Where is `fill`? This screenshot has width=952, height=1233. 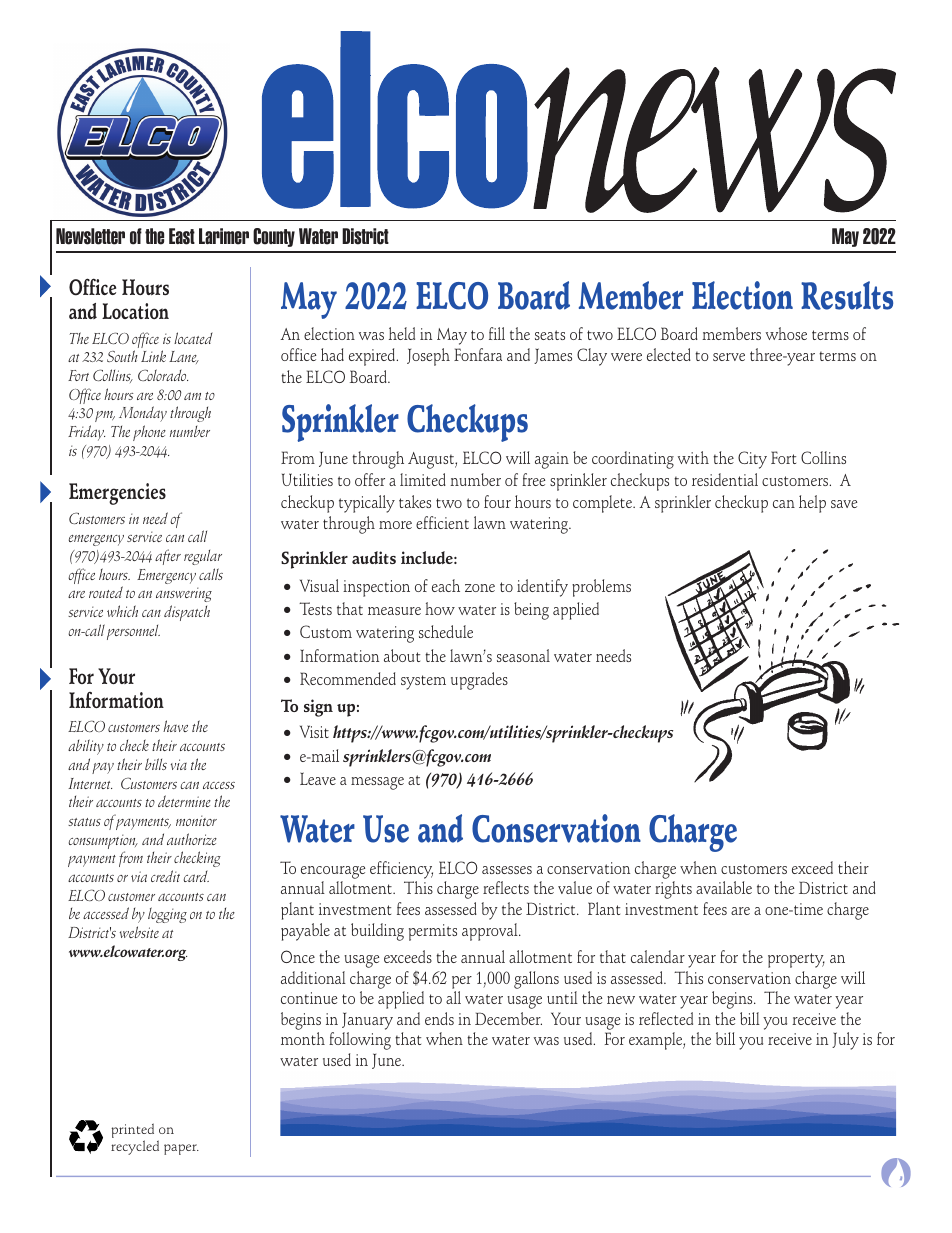 fill is located at coordinates (497, 333).
